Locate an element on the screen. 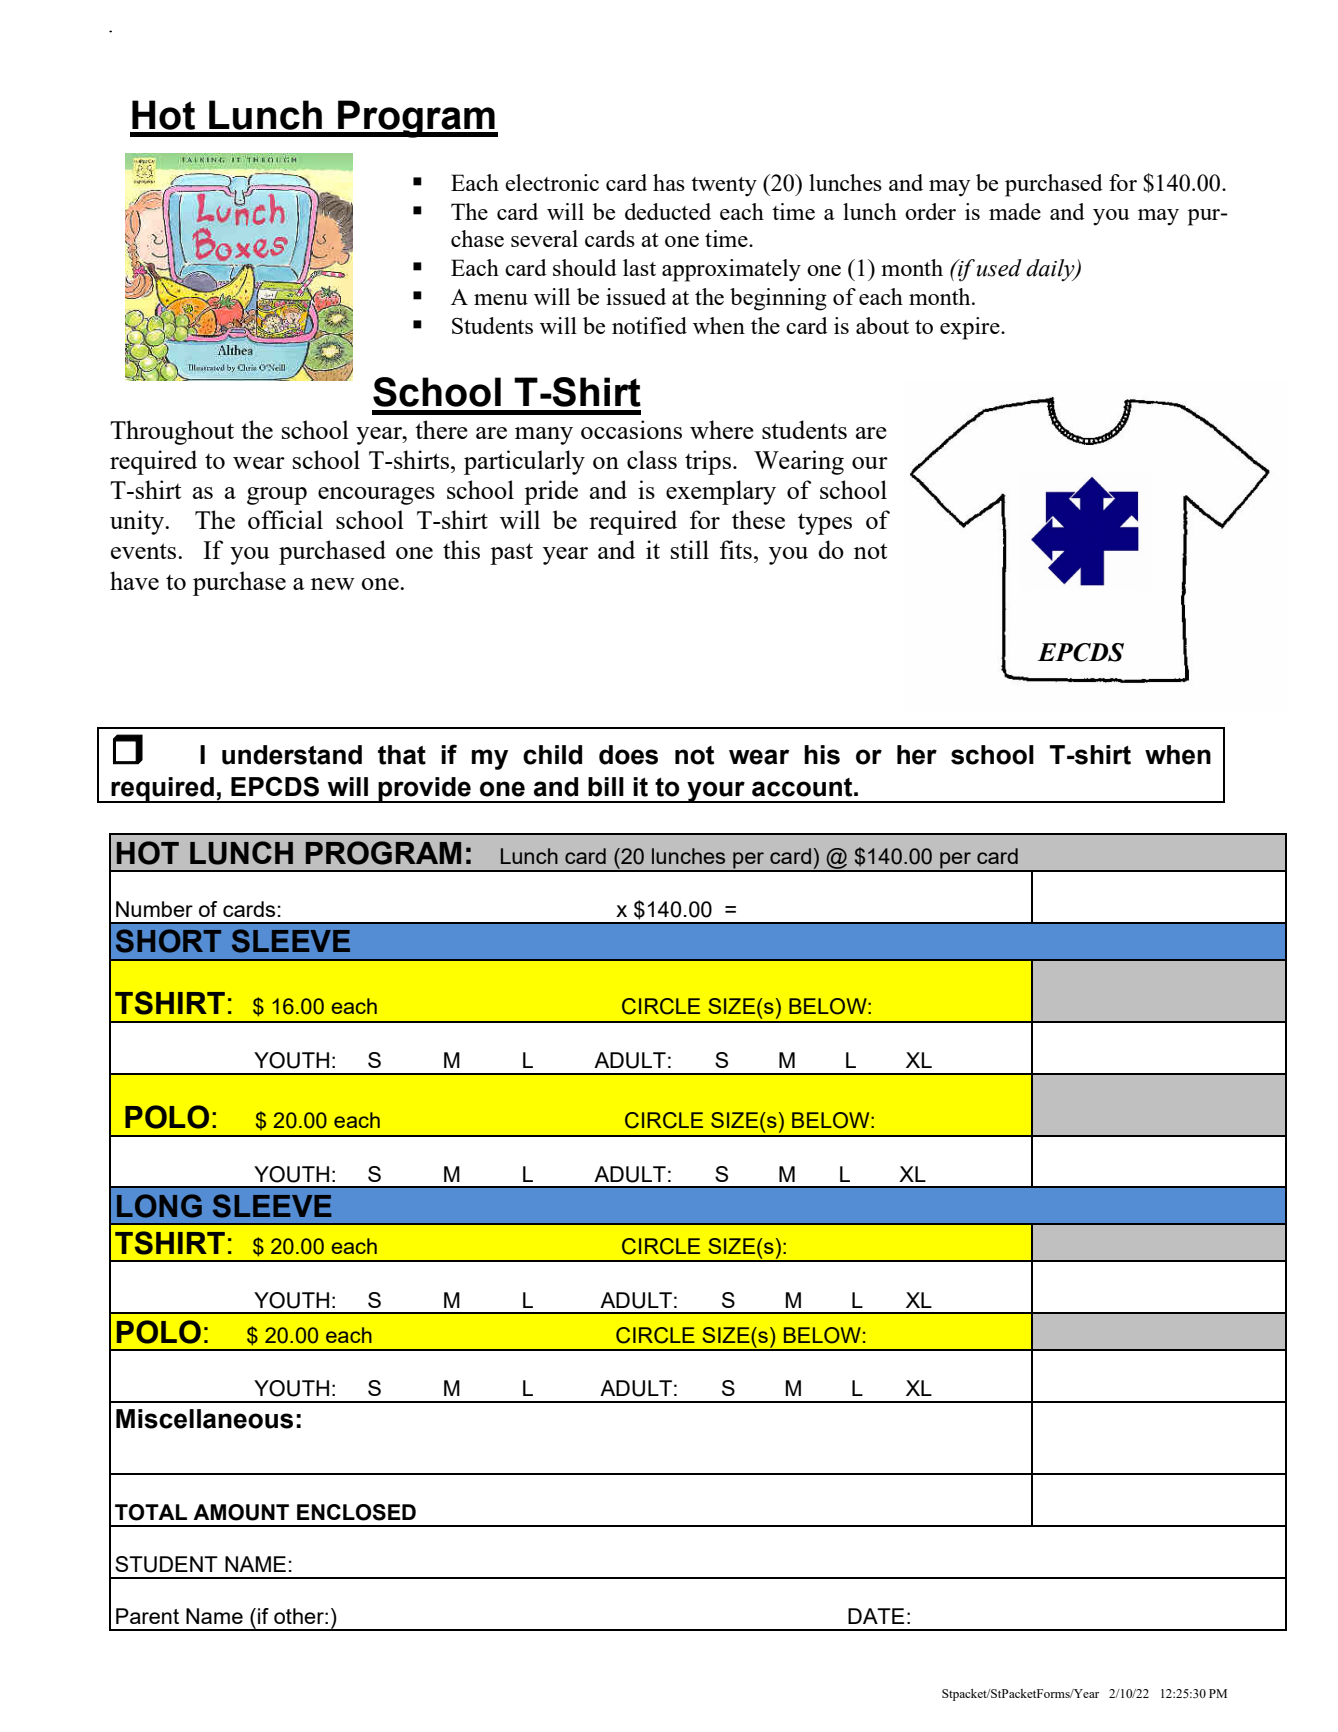 The height and width of the screenshot is (1732, 1338). bill is located at coordinates (606, 787).
